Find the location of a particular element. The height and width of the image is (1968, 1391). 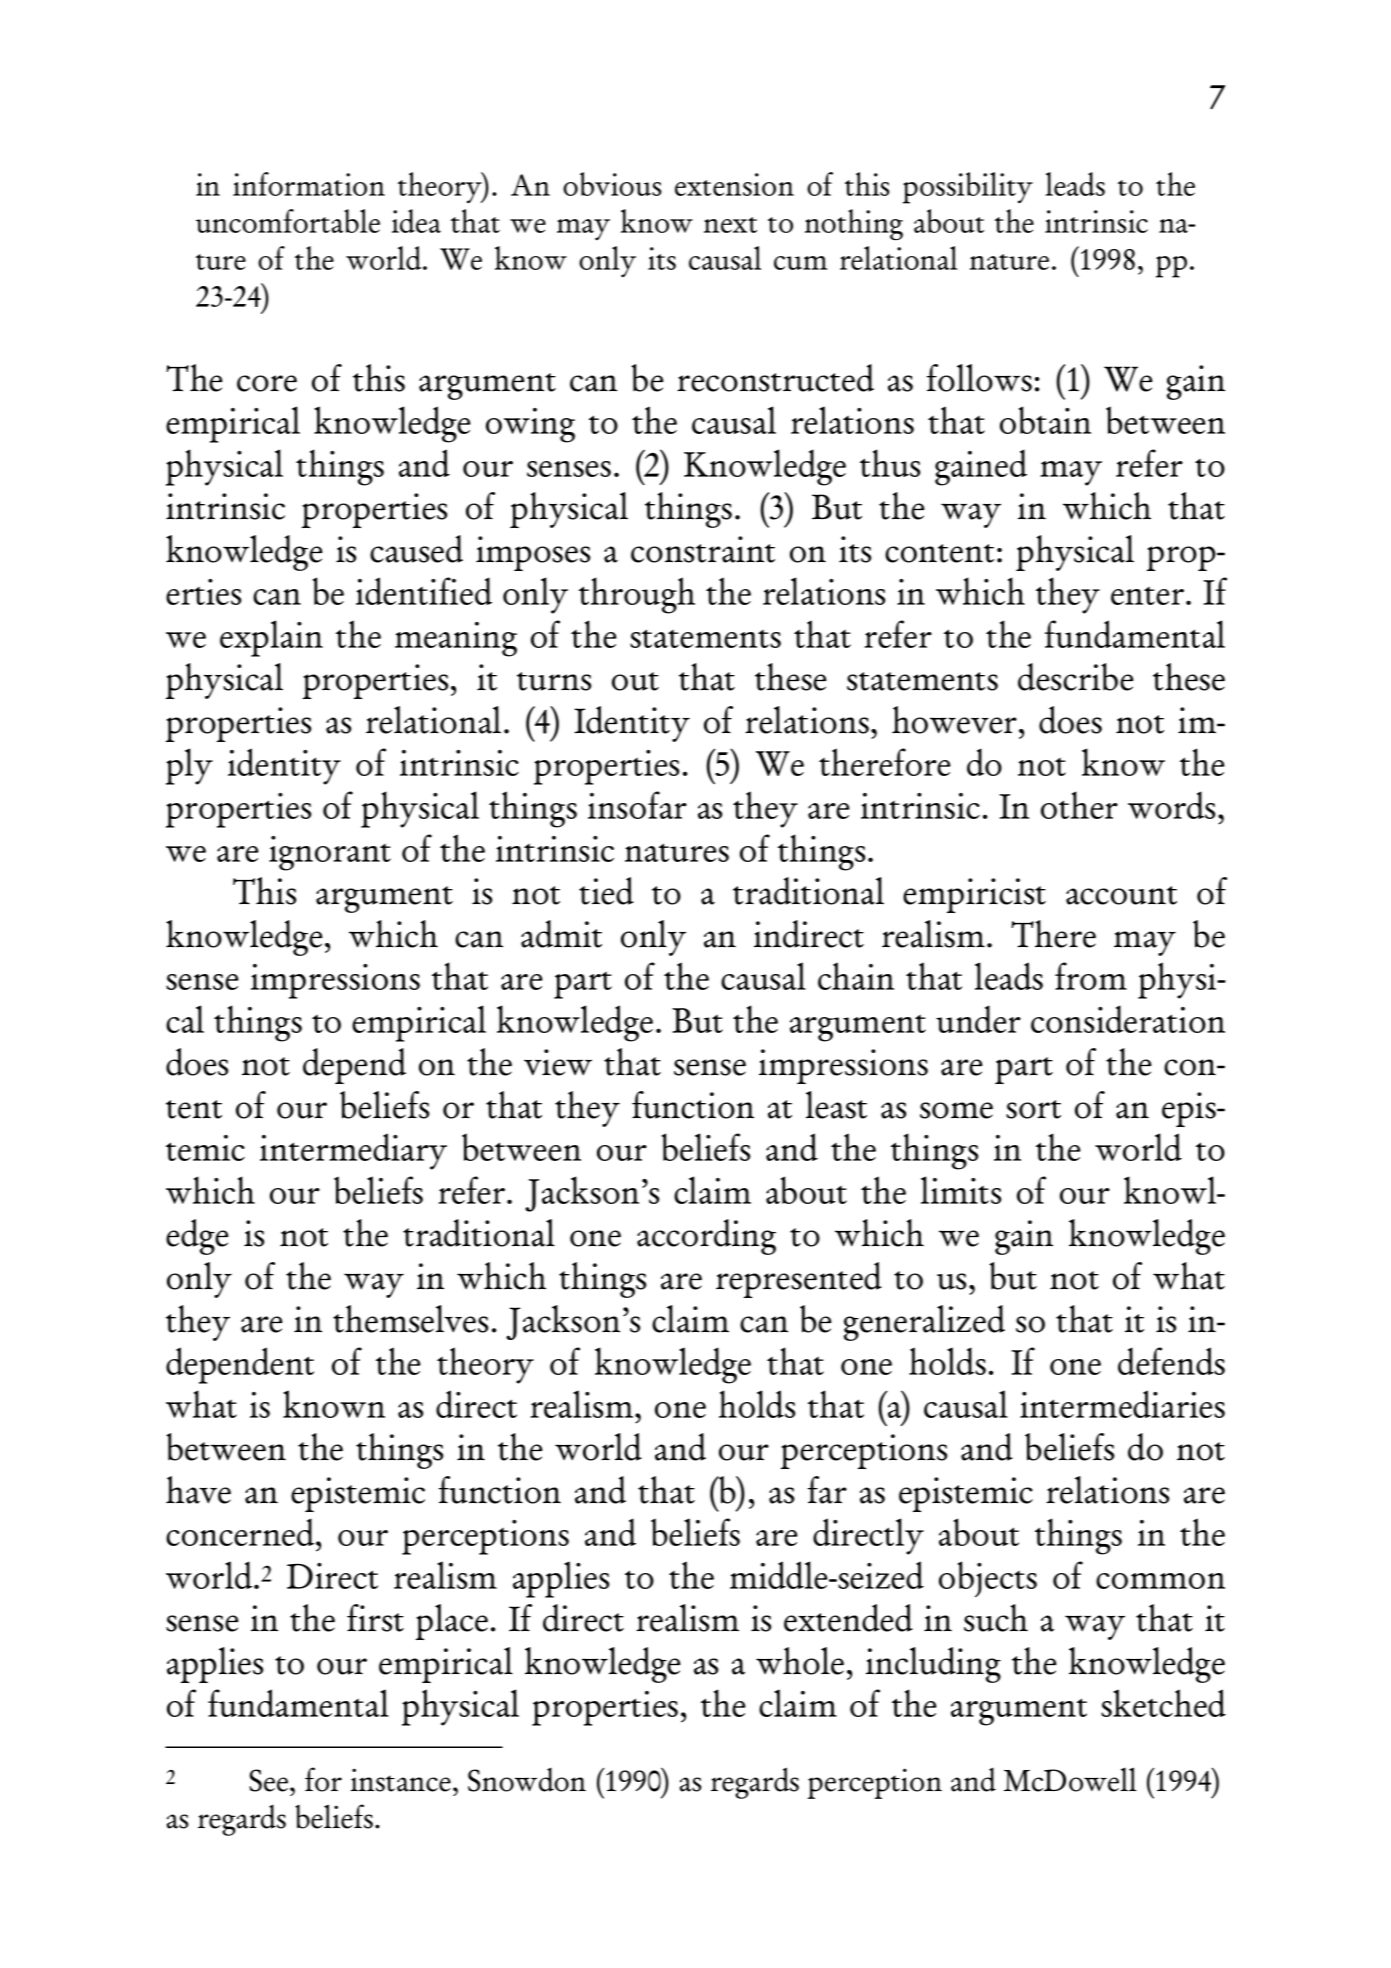

possibility is located at coordinates (968, 188).
